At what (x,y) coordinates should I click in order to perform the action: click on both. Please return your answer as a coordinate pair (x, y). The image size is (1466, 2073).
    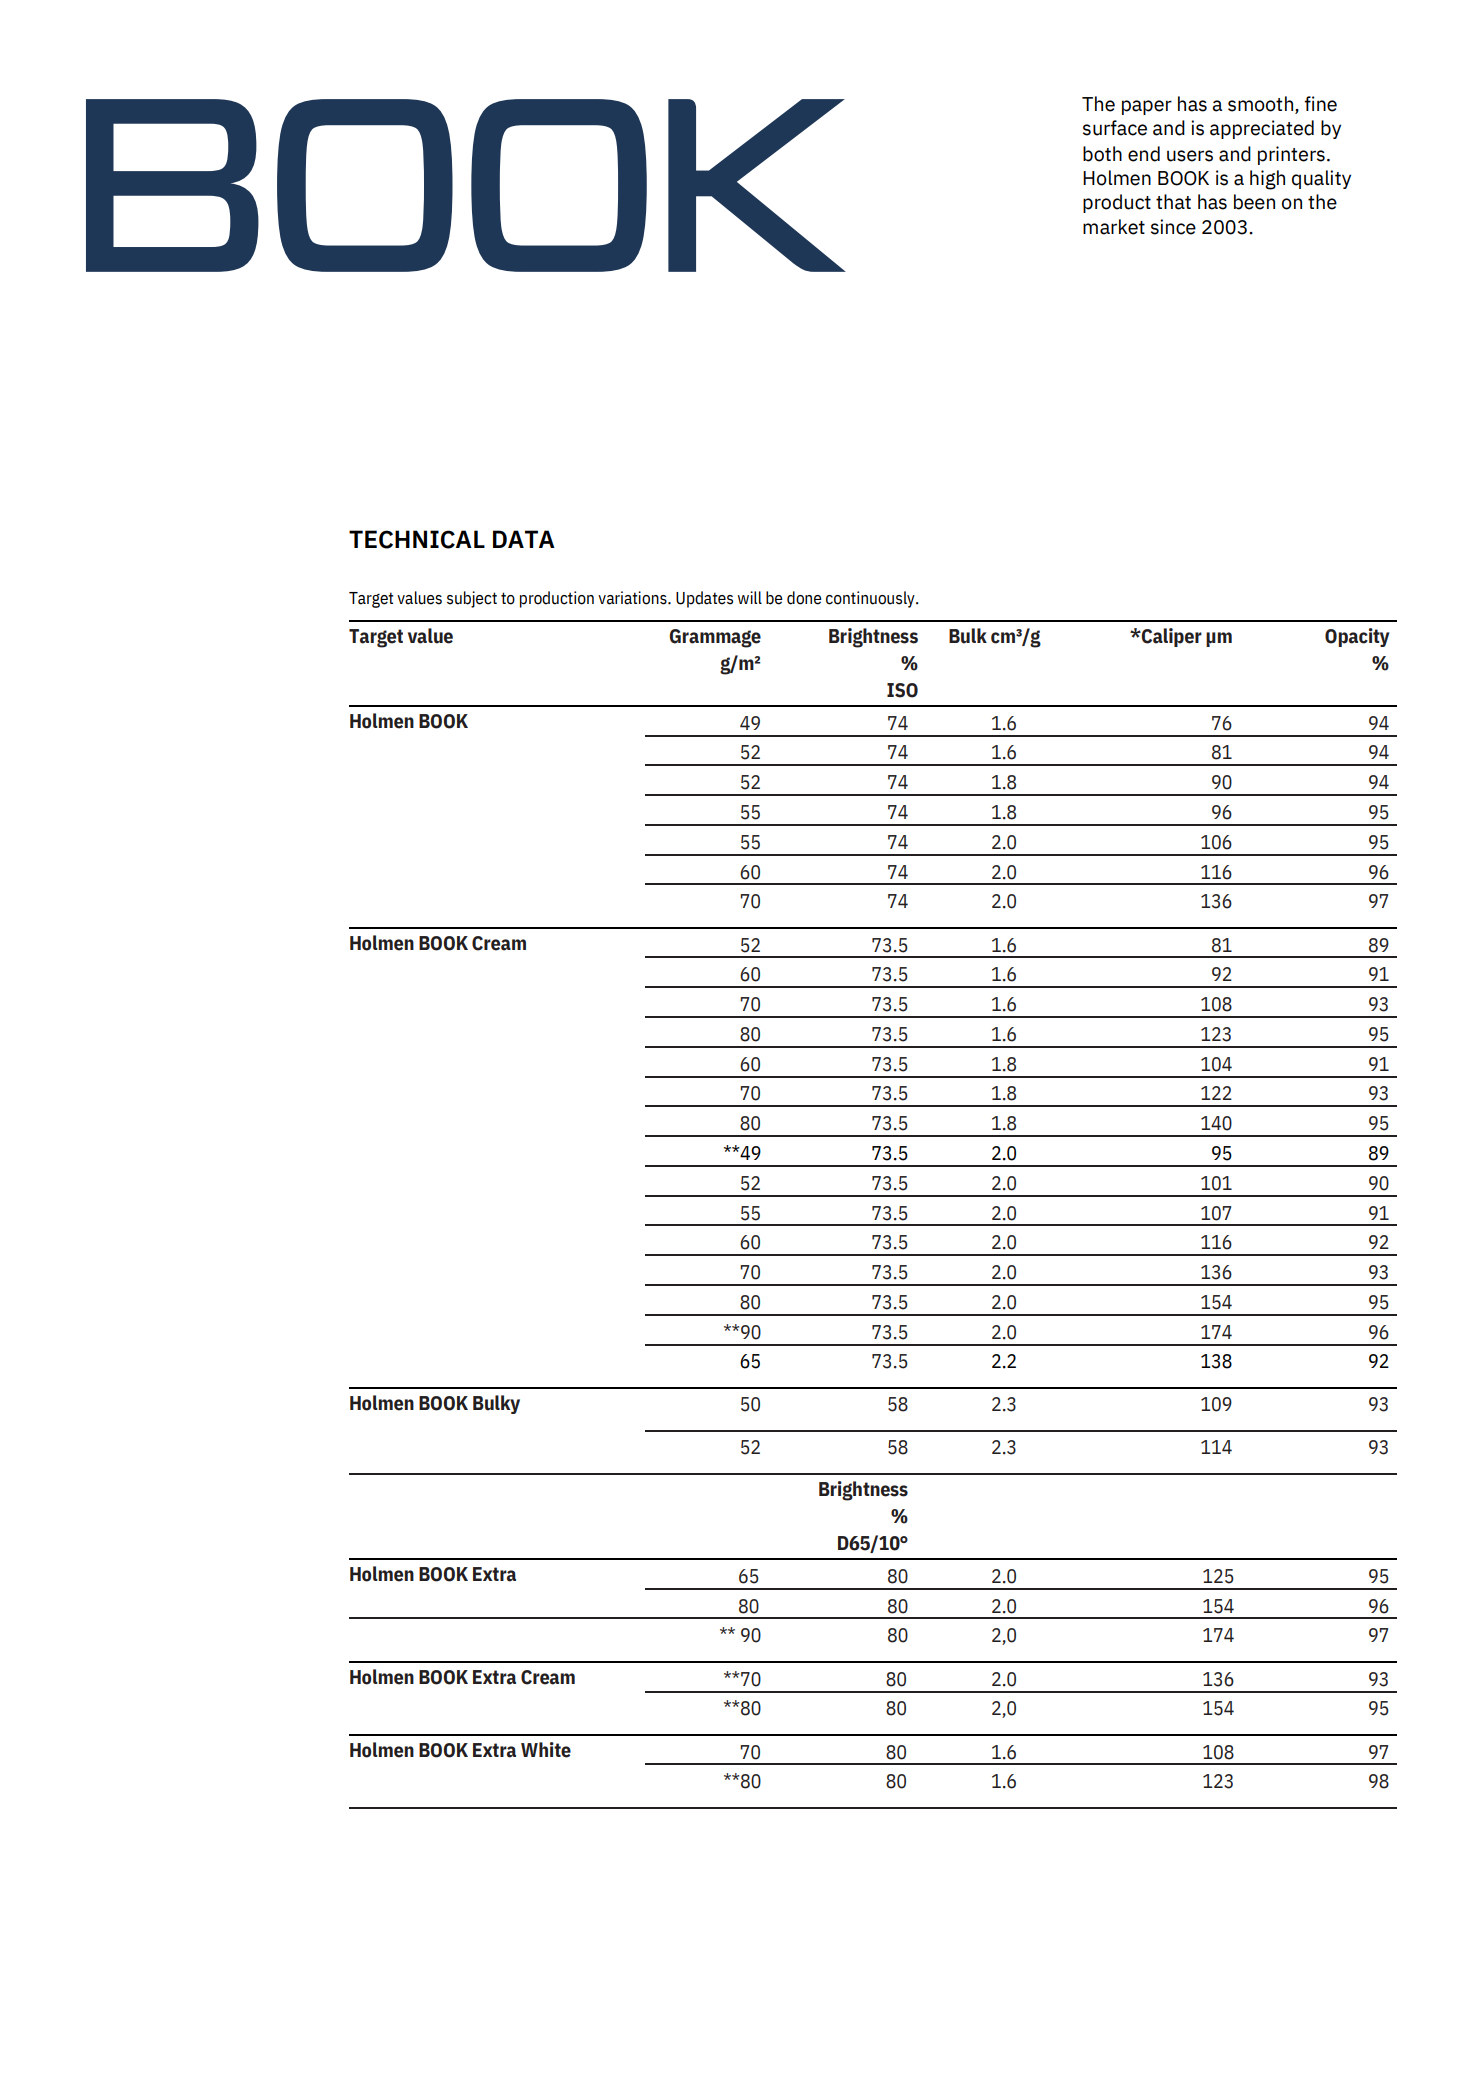
    Looking at the image, I should click on (1102, 154).
